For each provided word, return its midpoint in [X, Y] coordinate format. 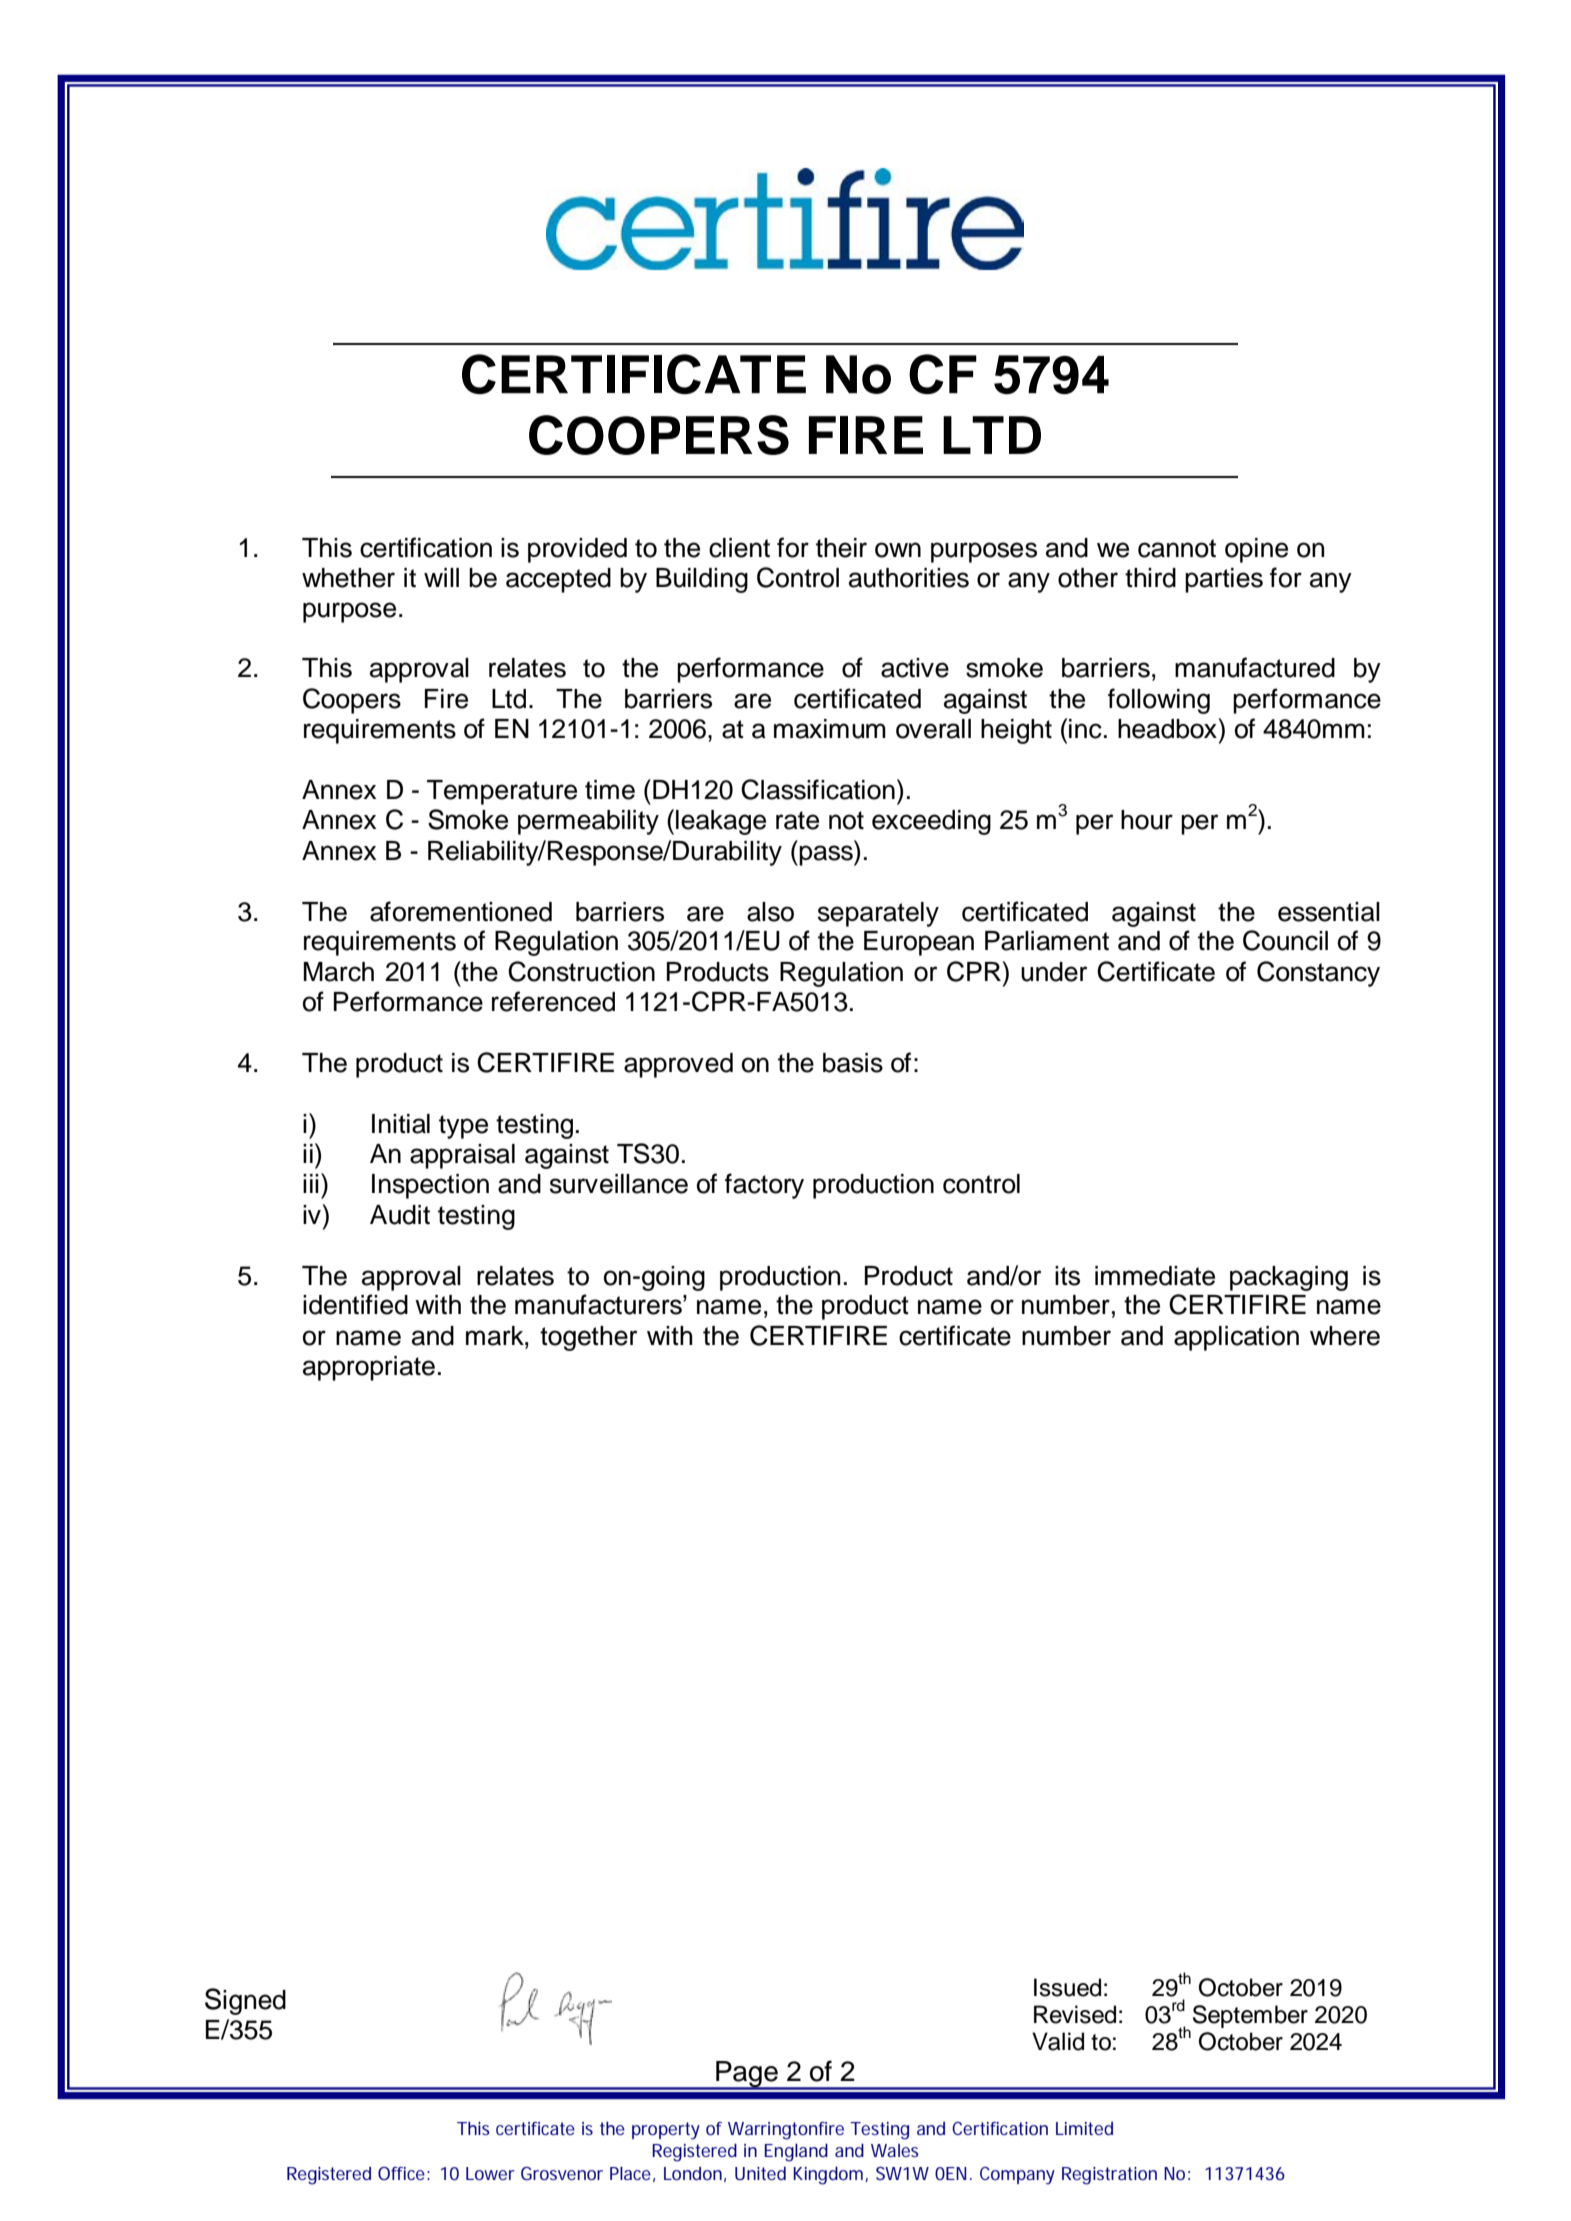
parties [1224, 580]
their [841, 548]
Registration [1109, 2176]
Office [401, 2173]
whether [348, 578]
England [796, 2152]
